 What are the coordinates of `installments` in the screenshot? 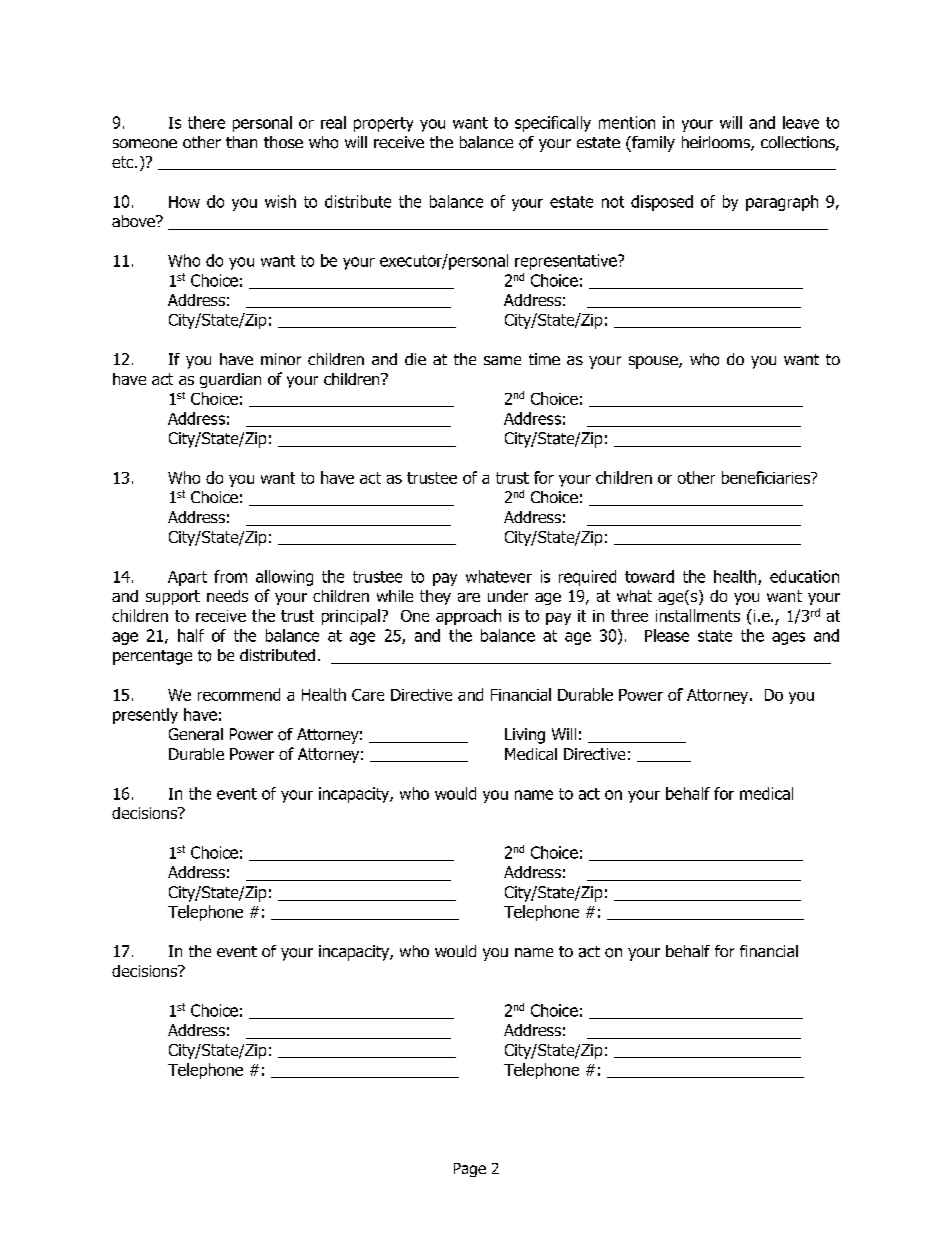 It's located at (698, 615).
